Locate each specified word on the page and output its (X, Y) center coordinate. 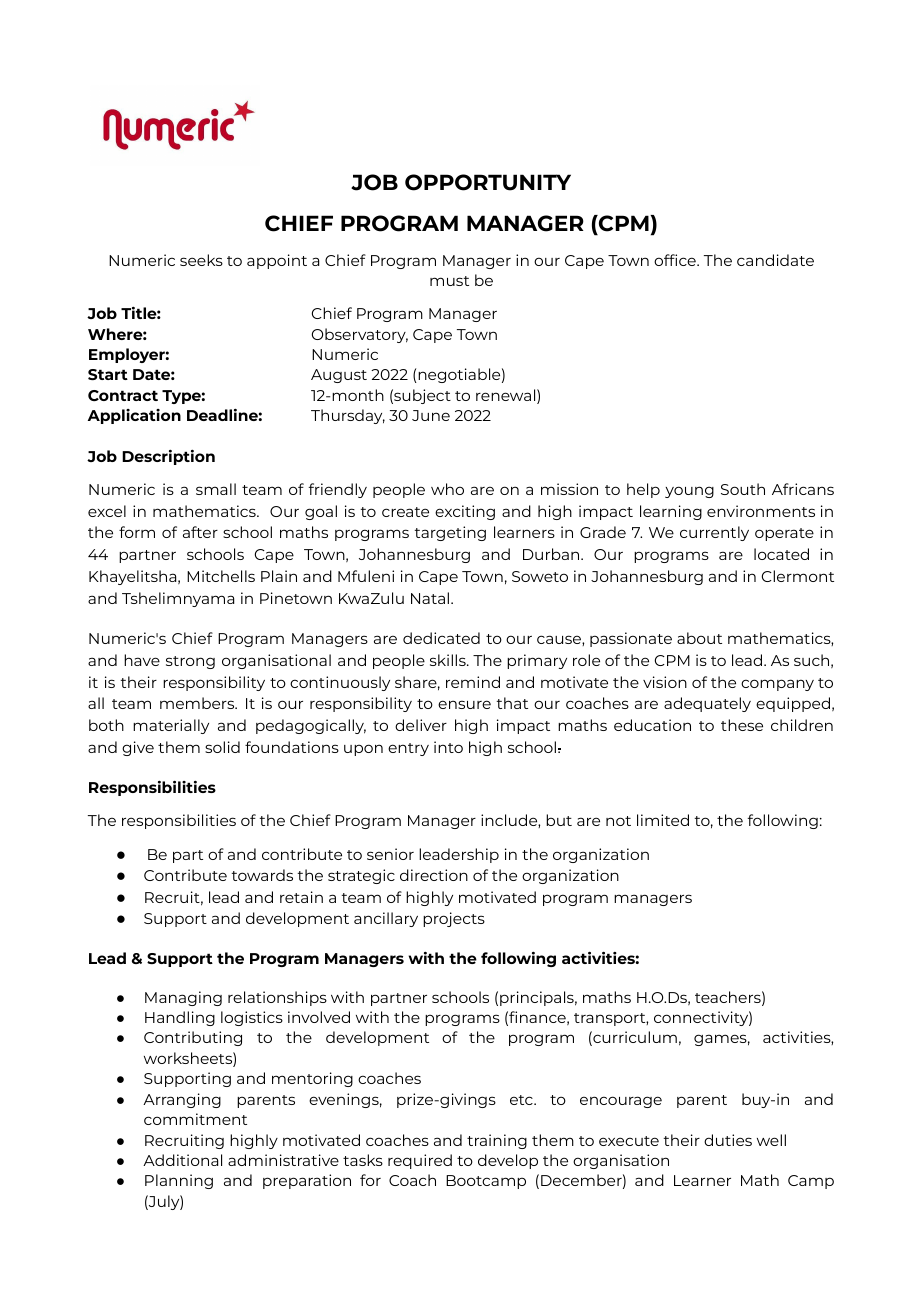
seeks (201, 260)
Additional (182, 1160)
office (676, 260)
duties (728, 1140)
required (420, 1161)
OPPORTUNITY (488, 182)
